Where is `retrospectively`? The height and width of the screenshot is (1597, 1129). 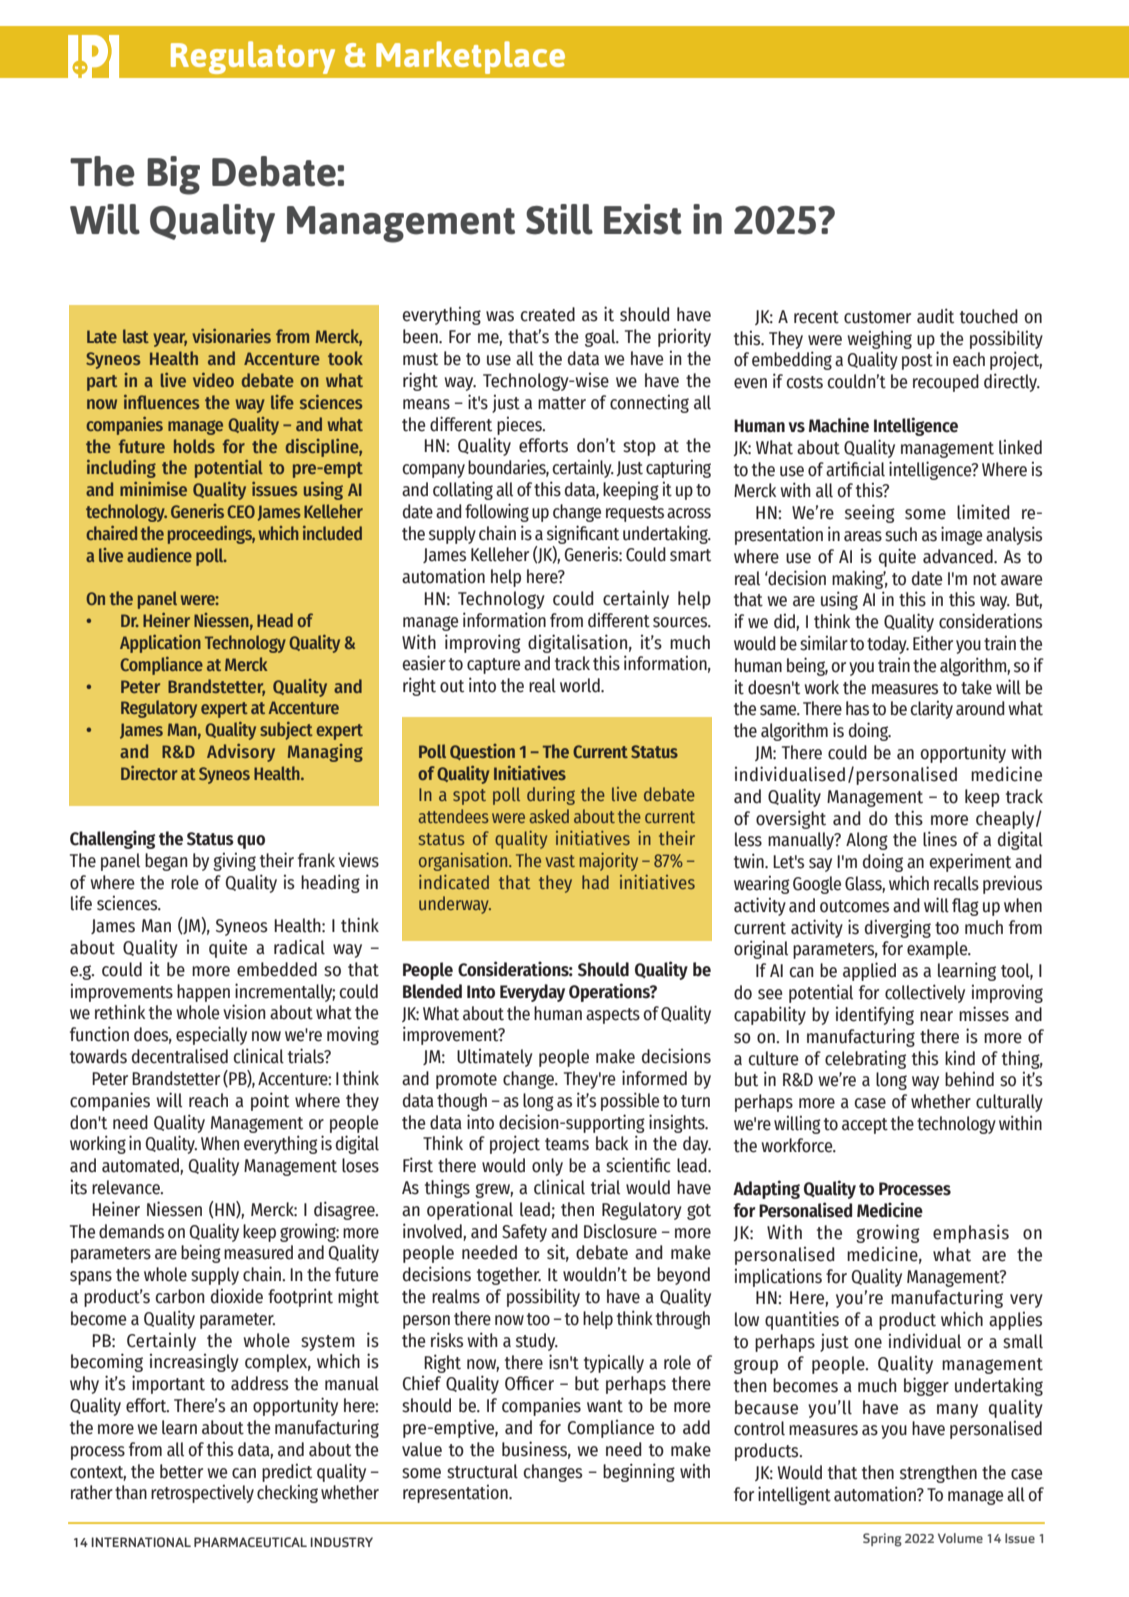
retrospectively is located at coordinates (202, 1493).
